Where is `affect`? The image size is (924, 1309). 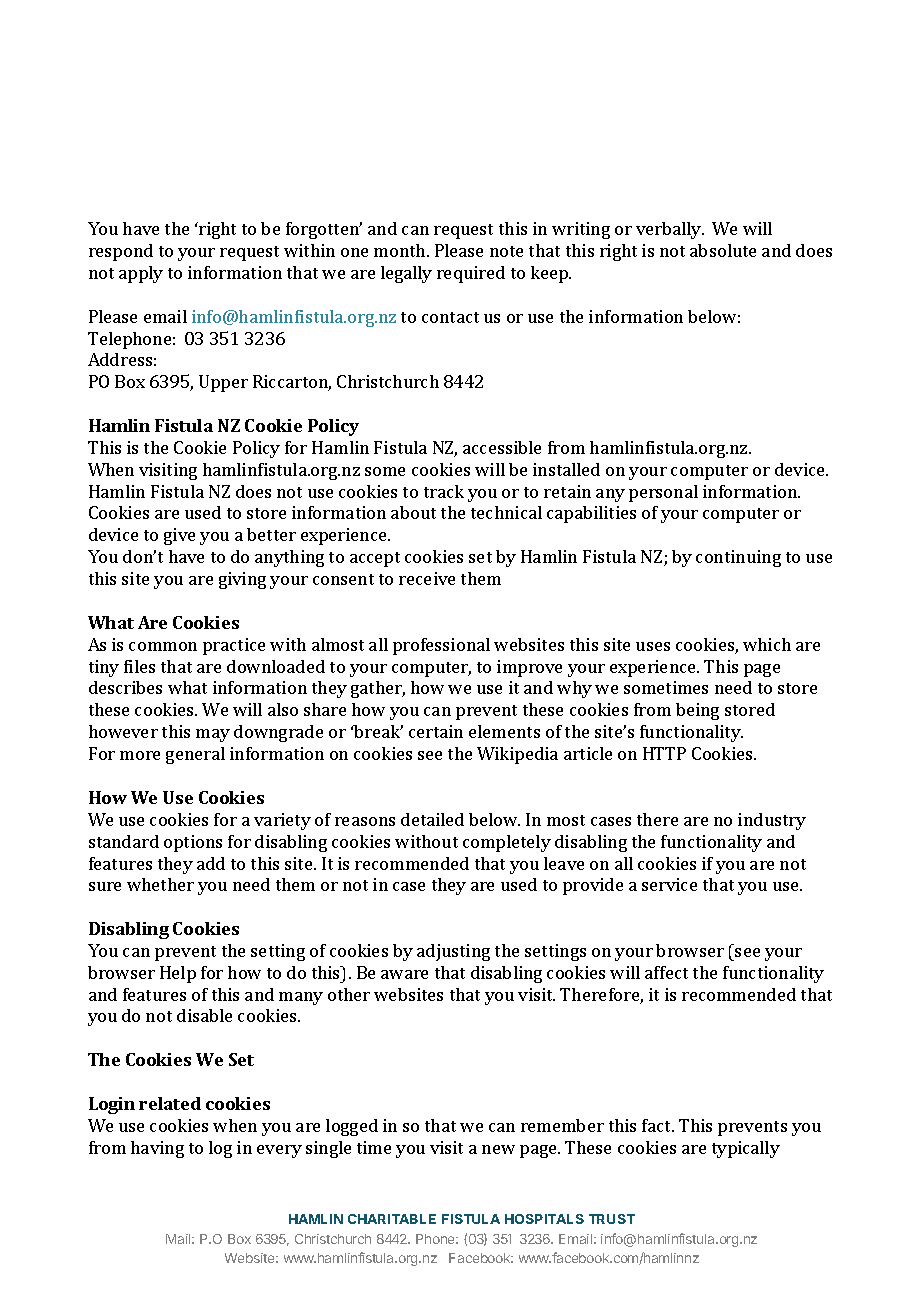
affect is located at coordinates (666, 972).
